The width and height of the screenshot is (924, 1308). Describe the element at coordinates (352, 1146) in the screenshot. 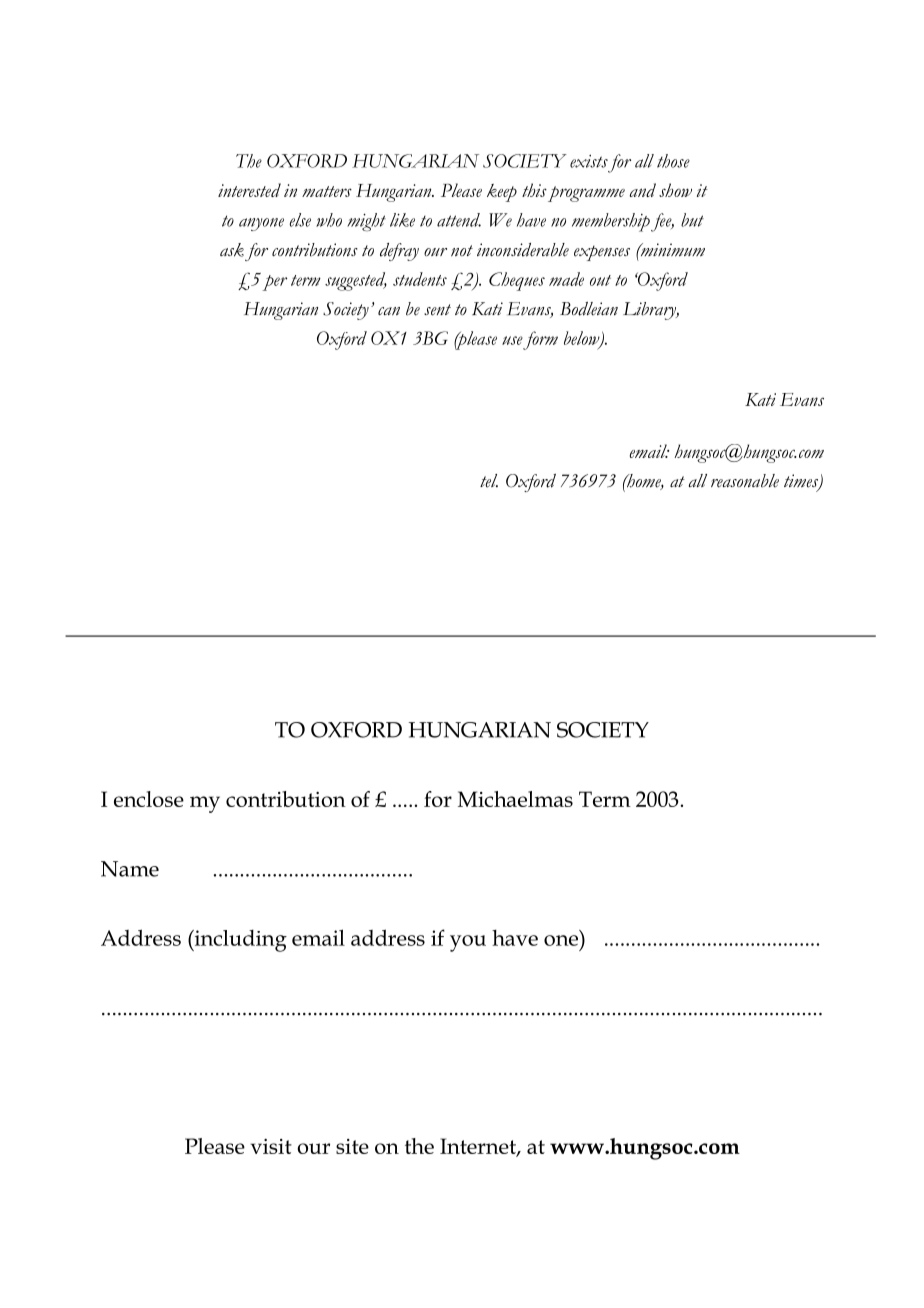

I see `site` at that location.
